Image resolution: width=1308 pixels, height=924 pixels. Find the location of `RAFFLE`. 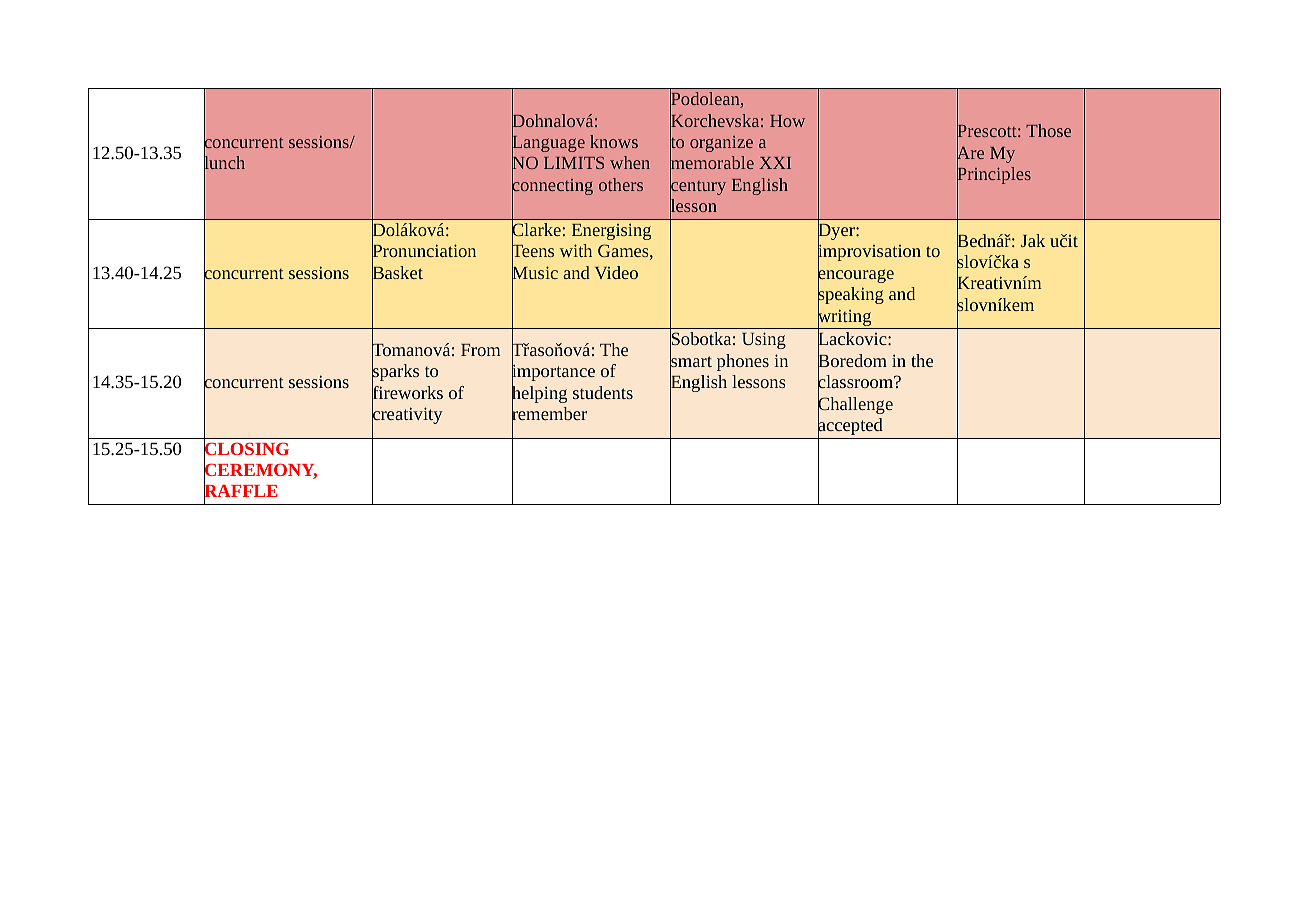

RAFFLE is located at coordinates (241, 491).
